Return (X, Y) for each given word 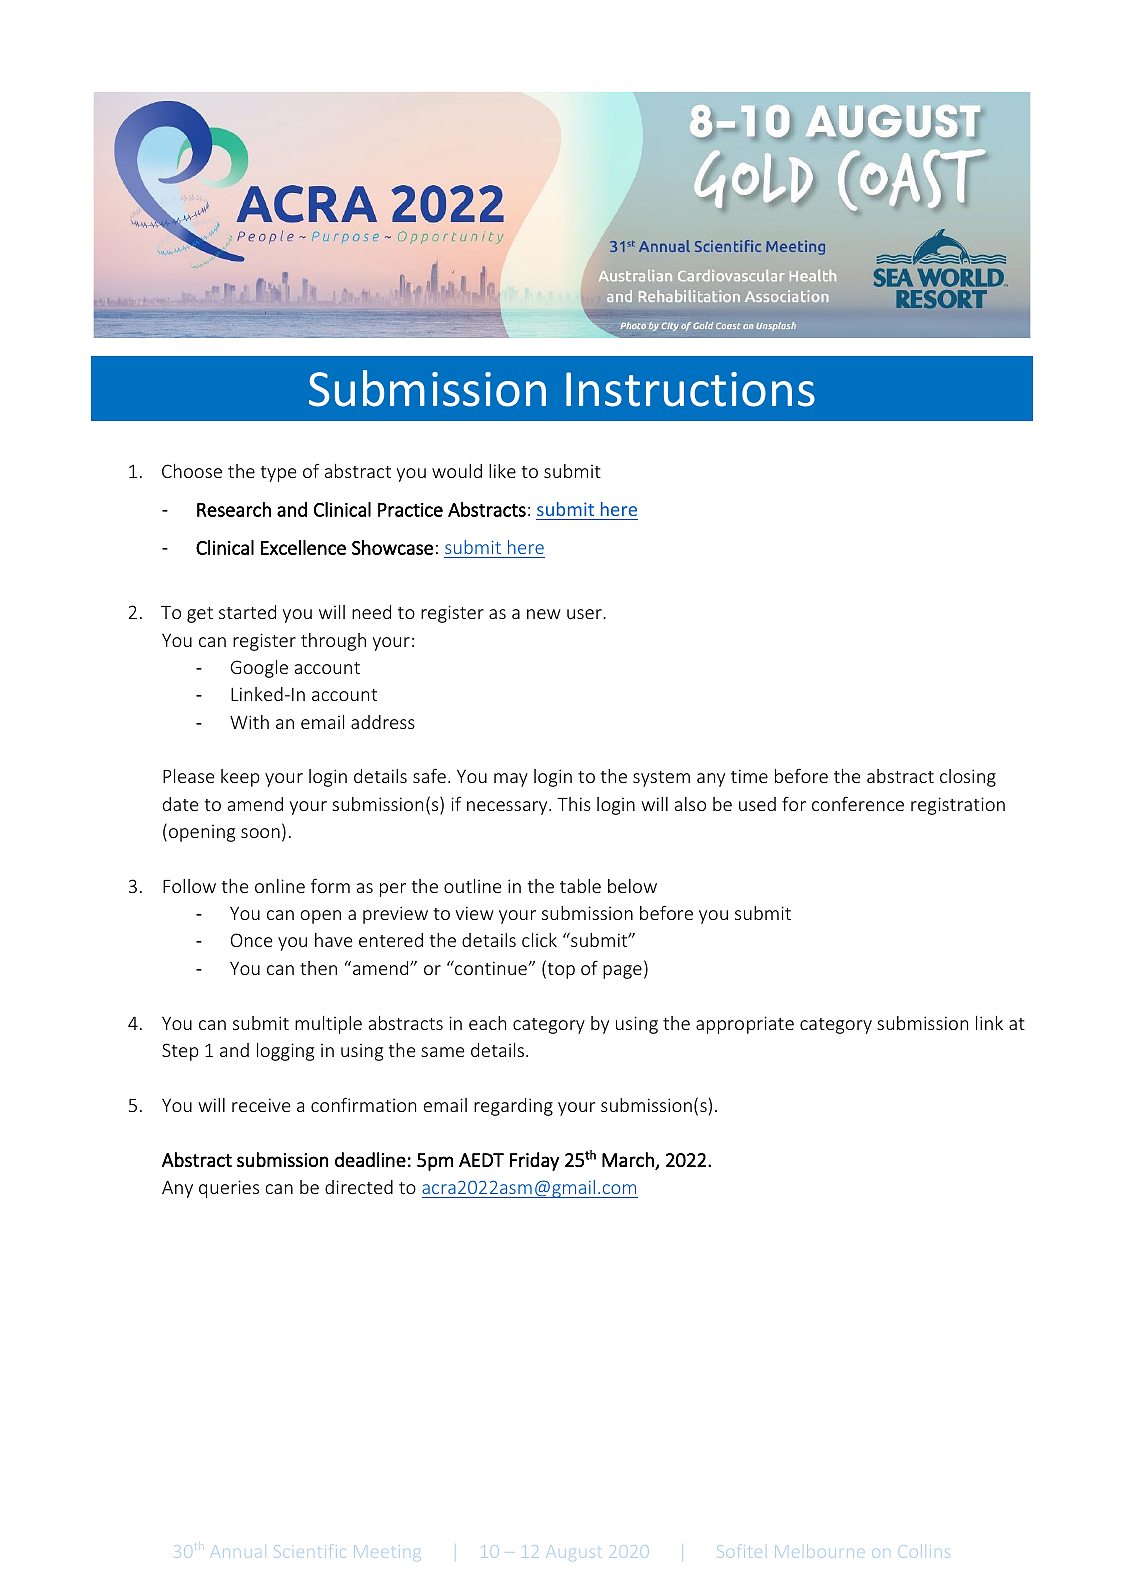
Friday (534, 1161)
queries (229, 1189)
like (502, 471)
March (628, 1159)
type (278, 474)
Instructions (690, 389)
